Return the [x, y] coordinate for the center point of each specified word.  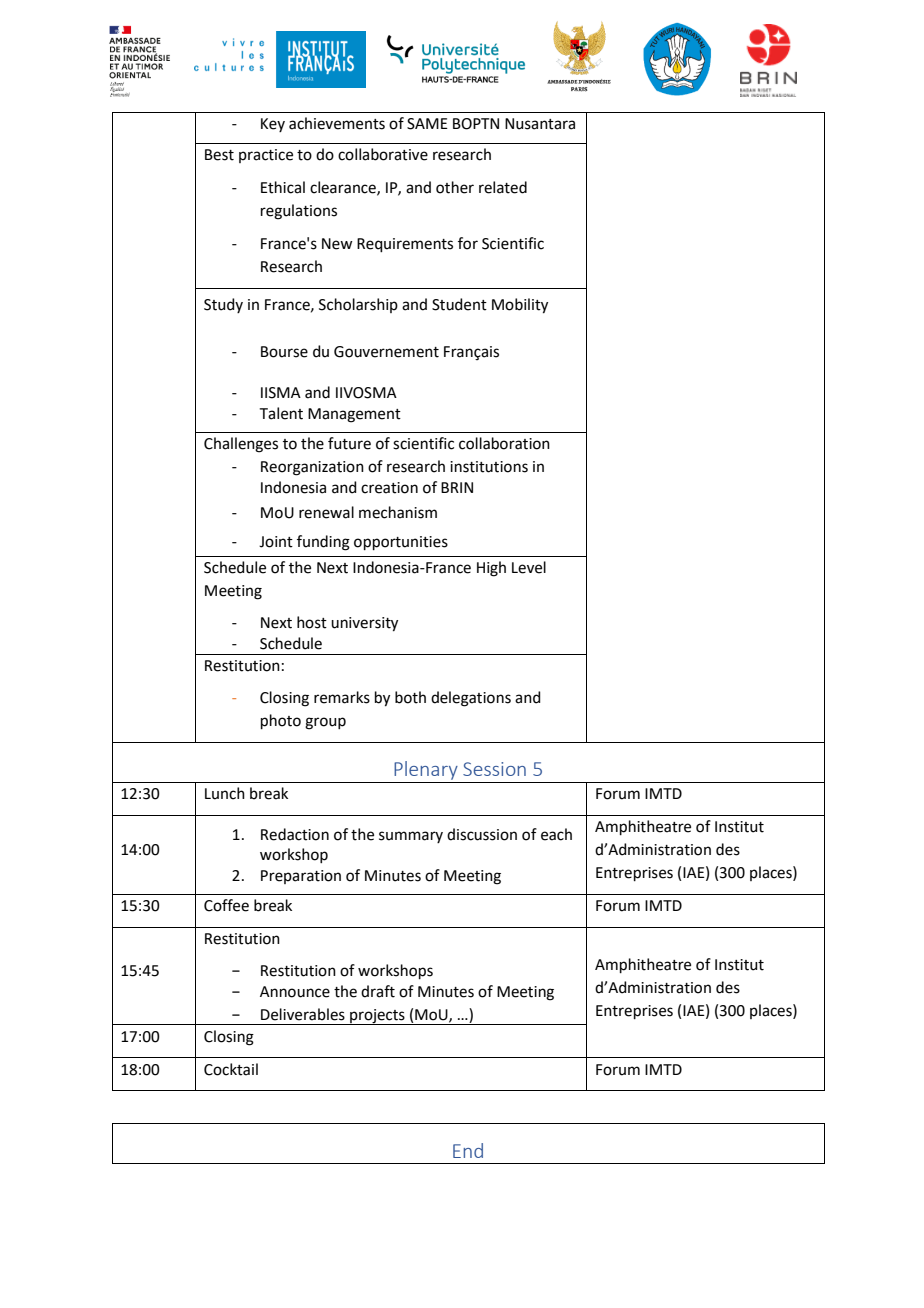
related [503, 187]
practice [266, 156]
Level [529, 567]
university [364, 624]
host [312, 622]
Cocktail [231, 1069]
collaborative [383, 154]
